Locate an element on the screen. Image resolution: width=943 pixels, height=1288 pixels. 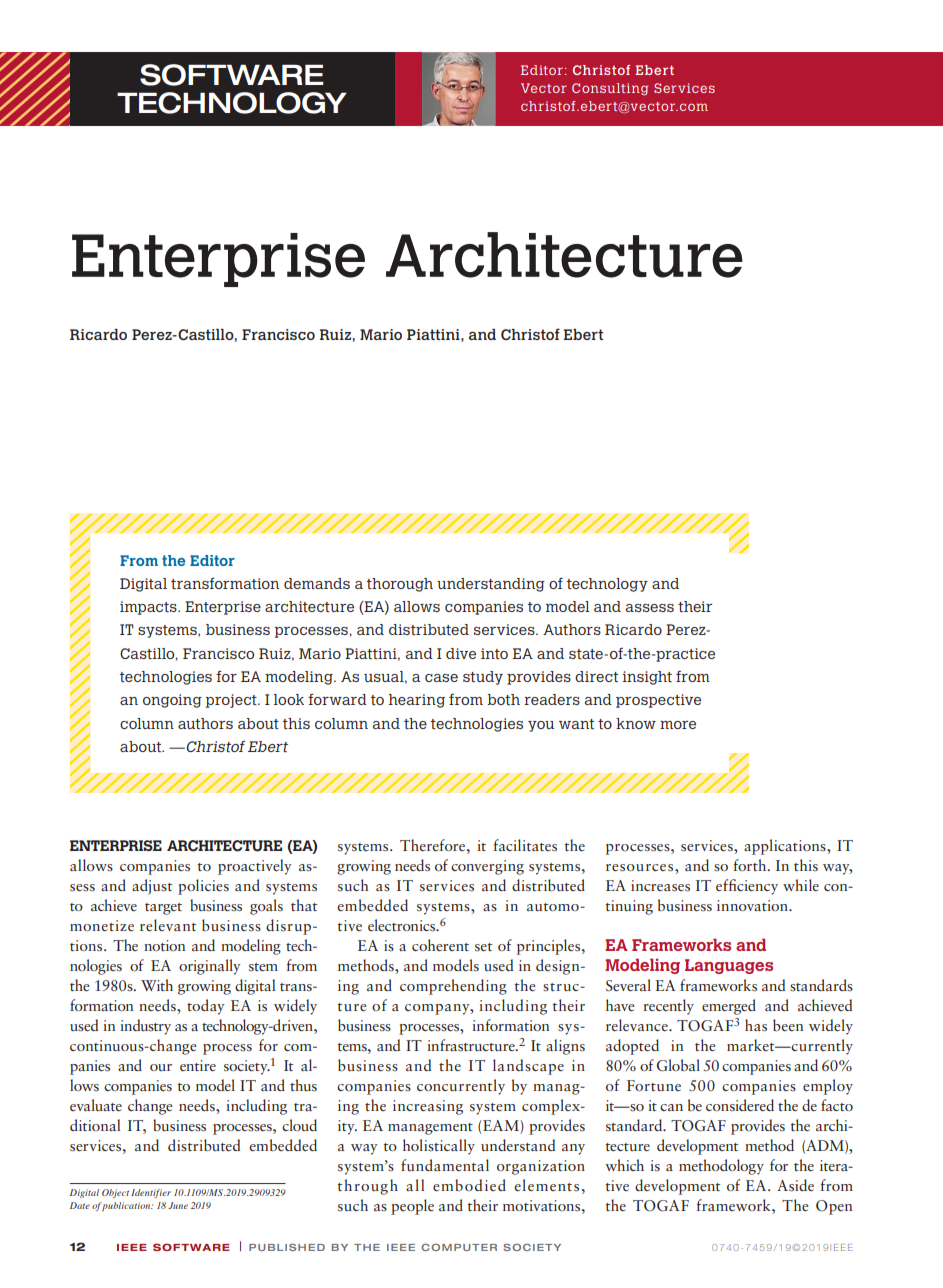
thorough is located at coordinates (400, 585).
